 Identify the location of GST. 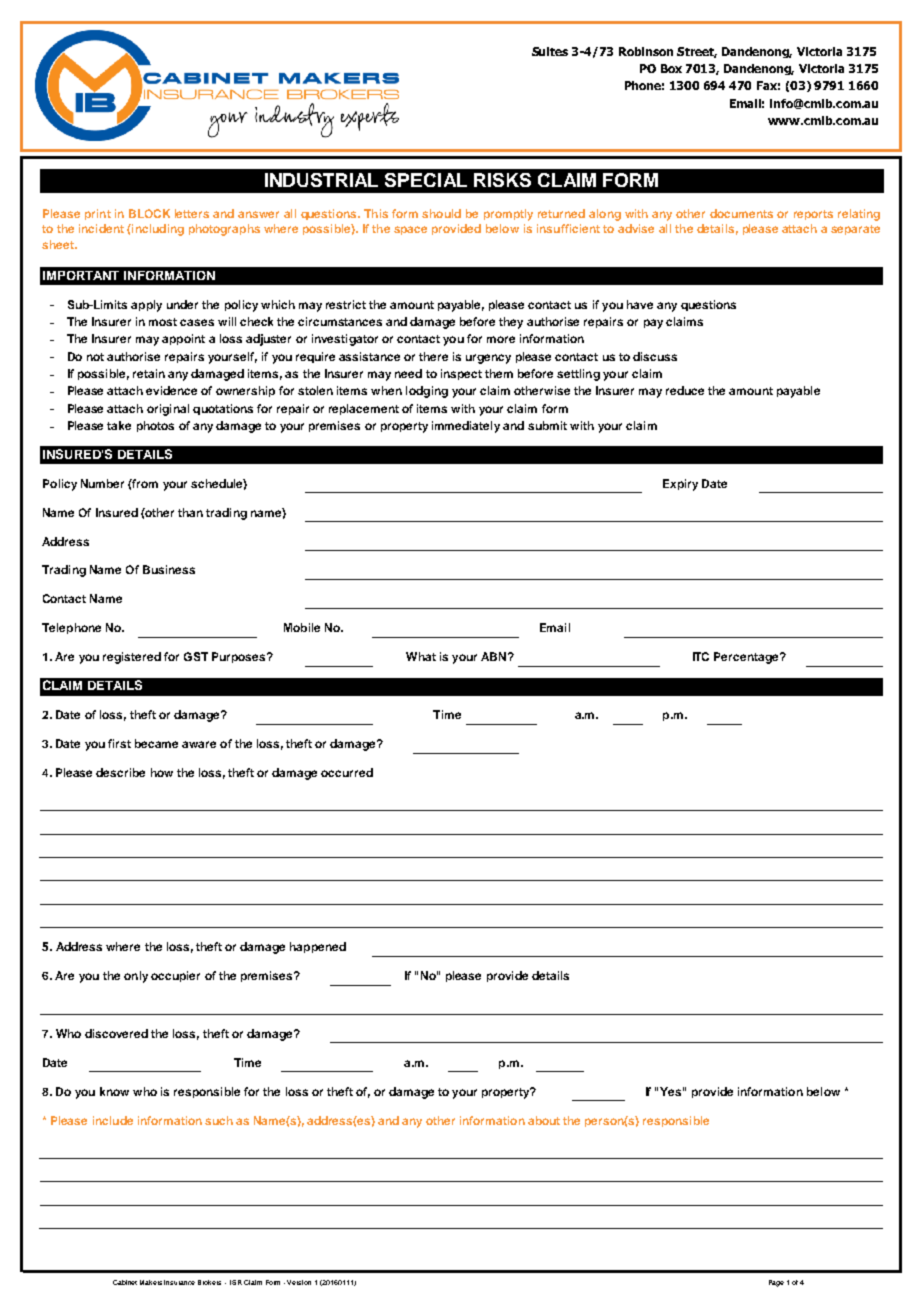
(196, 656).
